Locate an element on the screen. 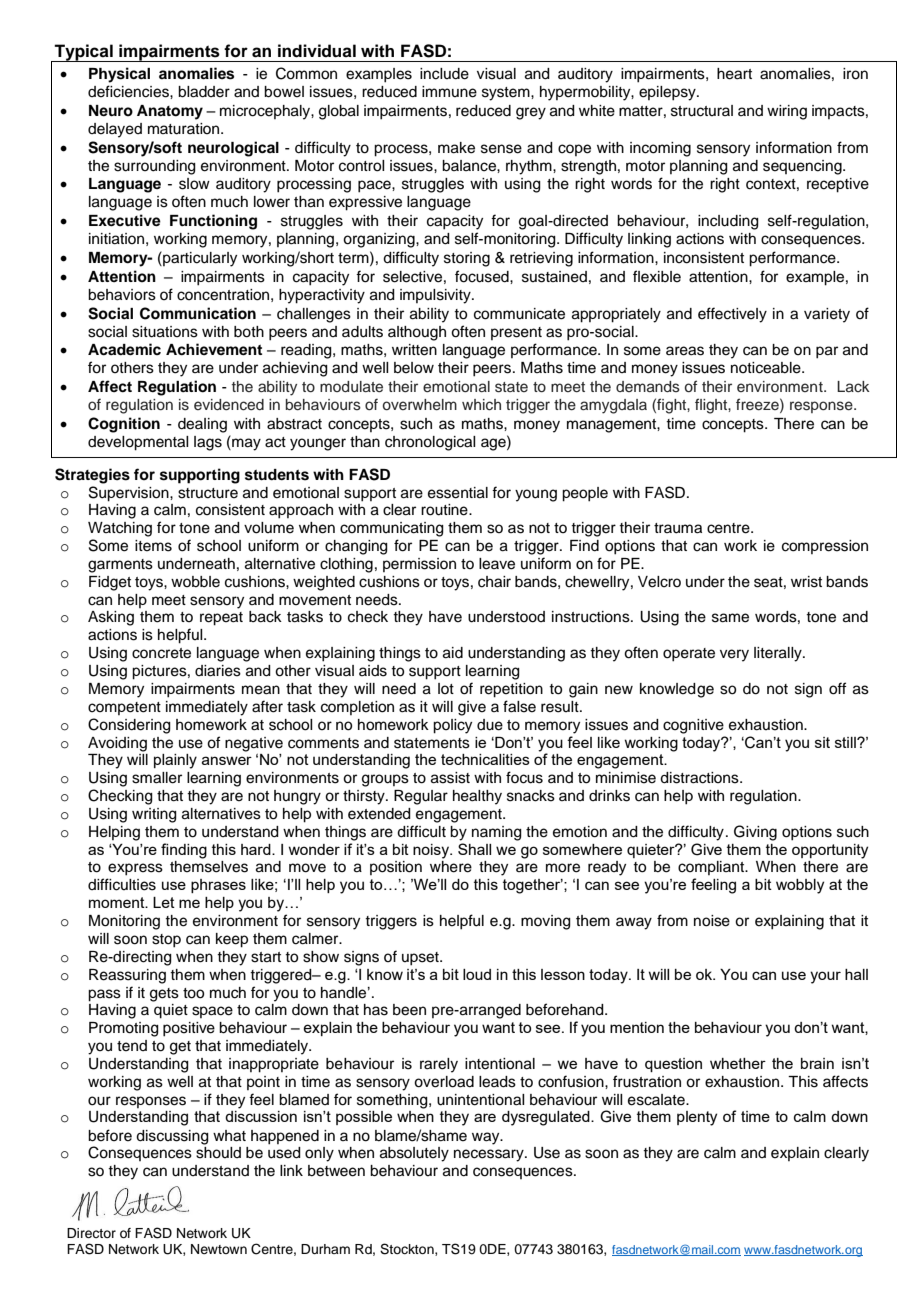  loud is located at coordinates (477, 974).
